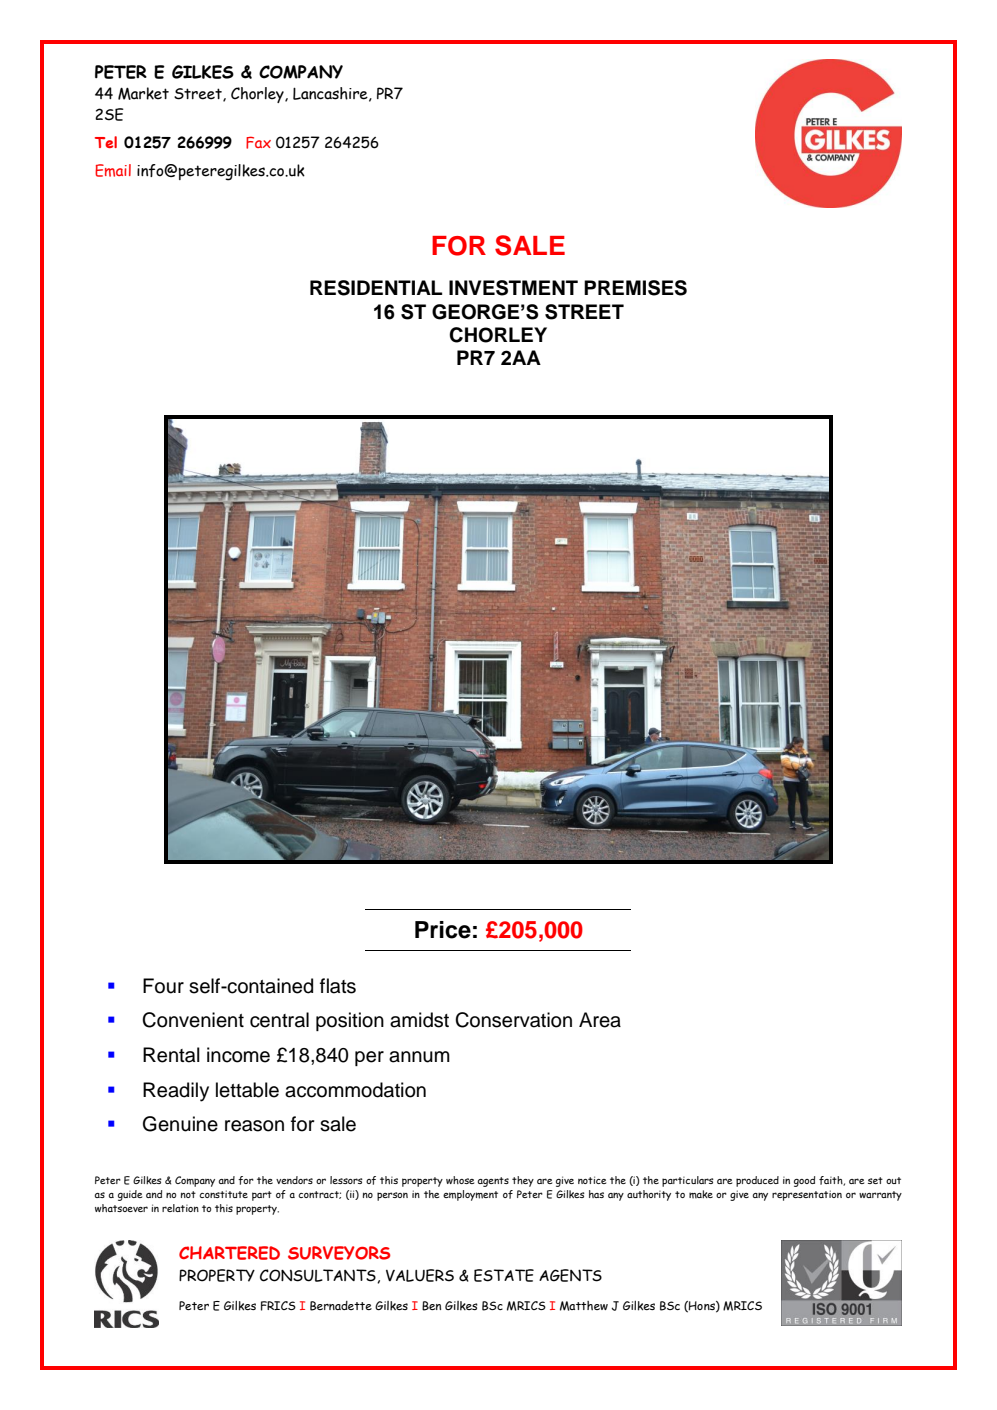 The width and height of the image is (997, 1410). I want to click on Four, so click(163, 986).
